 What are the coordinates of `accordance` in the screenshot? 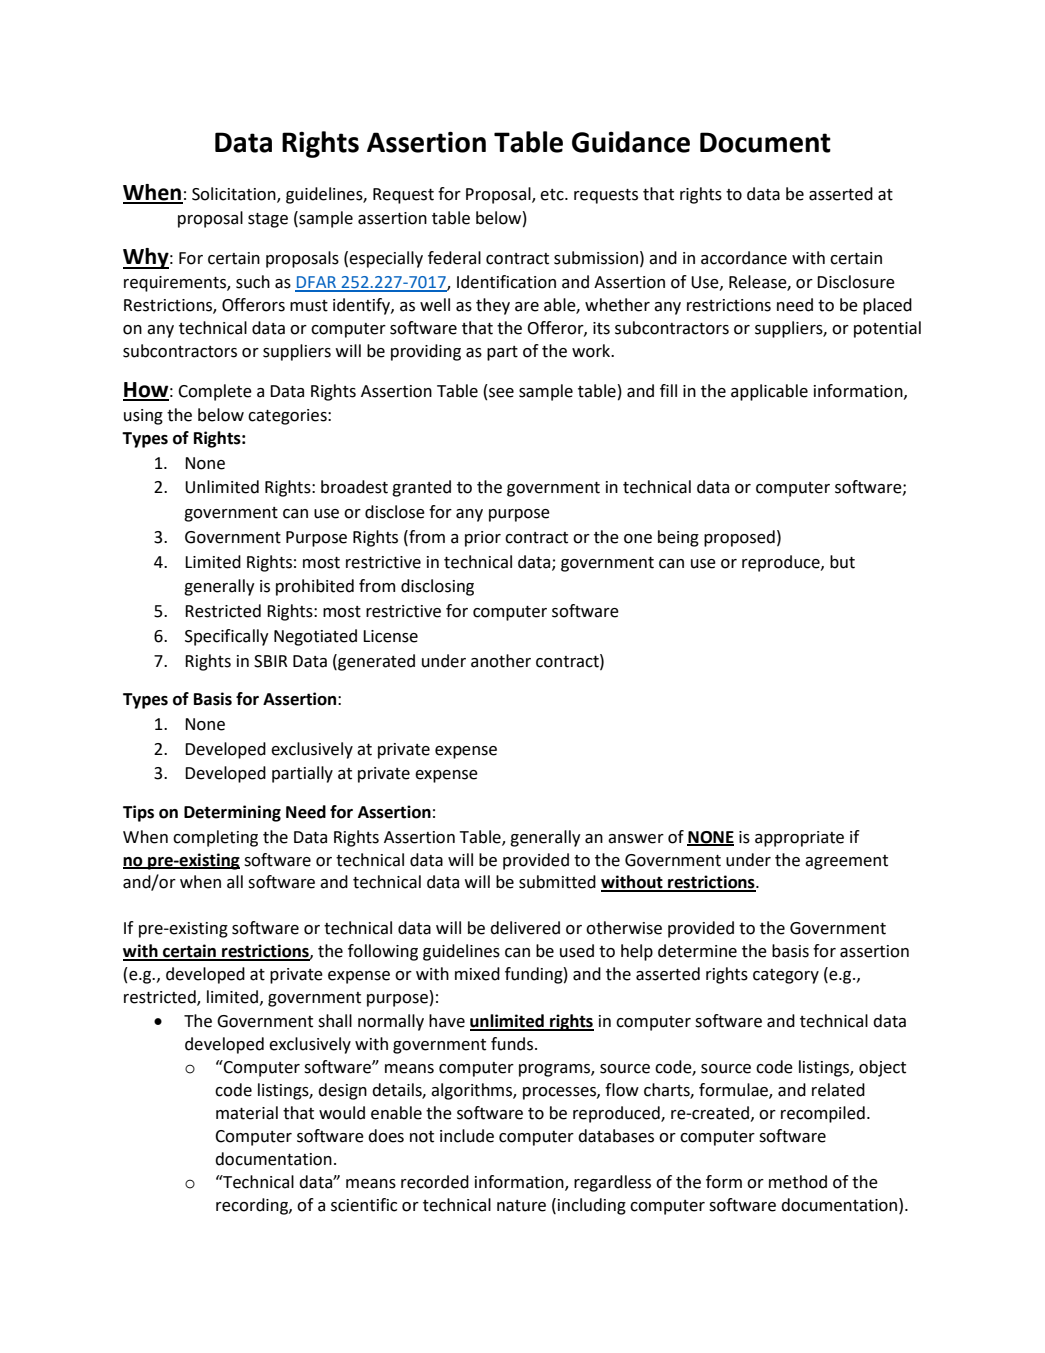 It's located at (744, 258).
